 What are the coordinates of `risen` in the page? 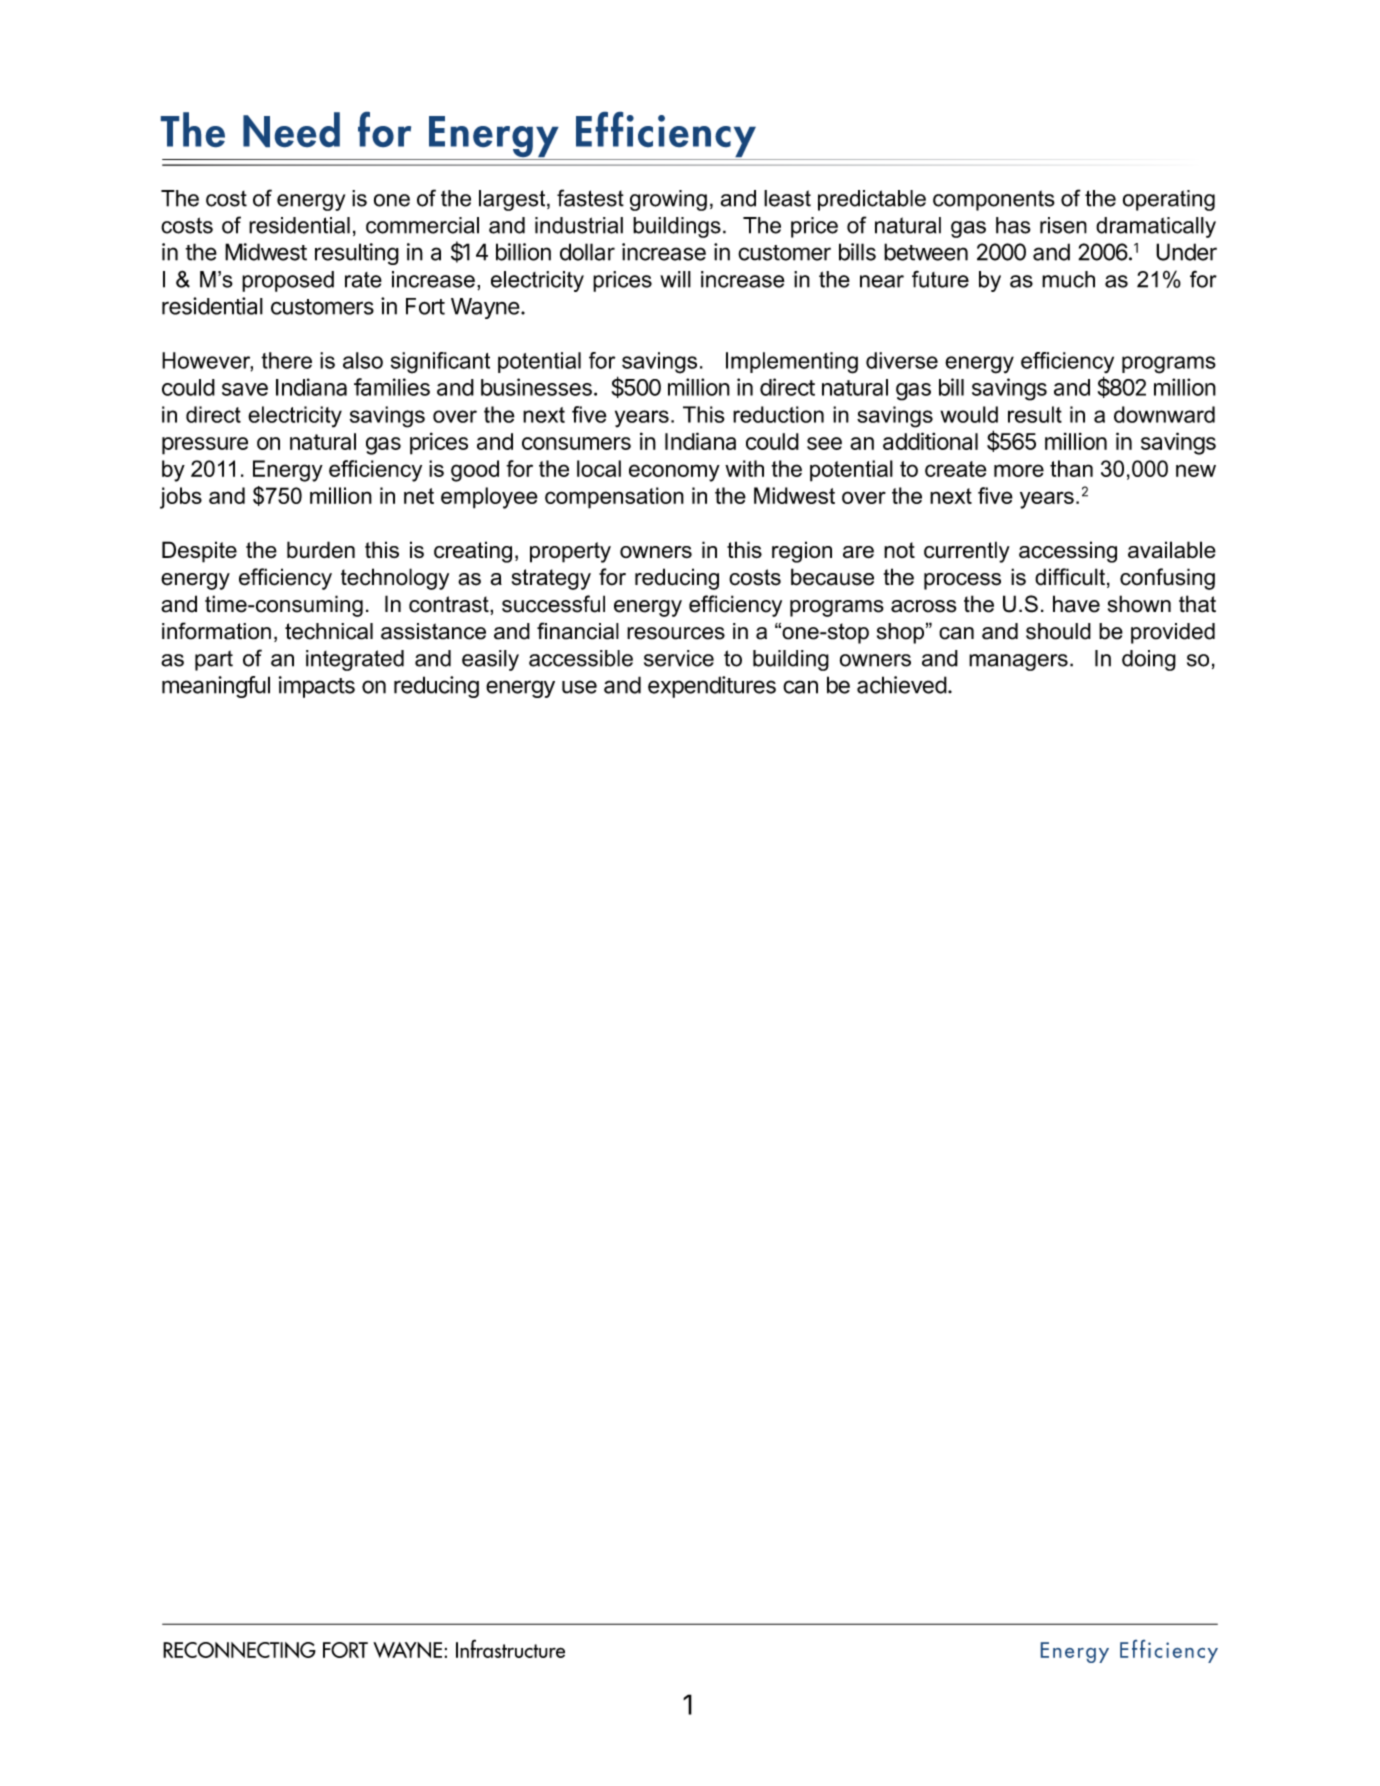 It's located at (1063, 225).
